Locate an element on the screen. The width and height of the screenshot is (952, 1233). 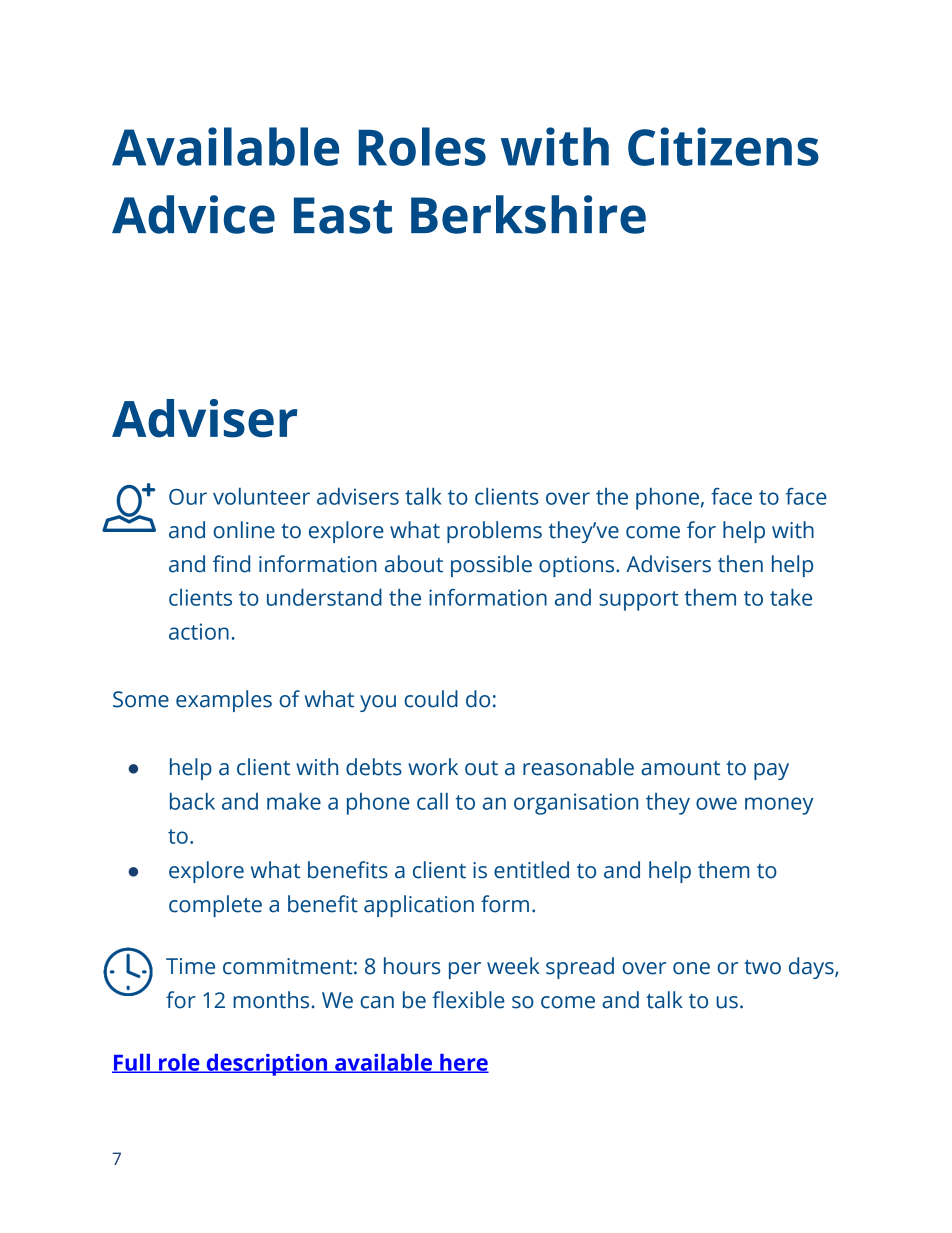
description is located at coordinates (267, 1065).
